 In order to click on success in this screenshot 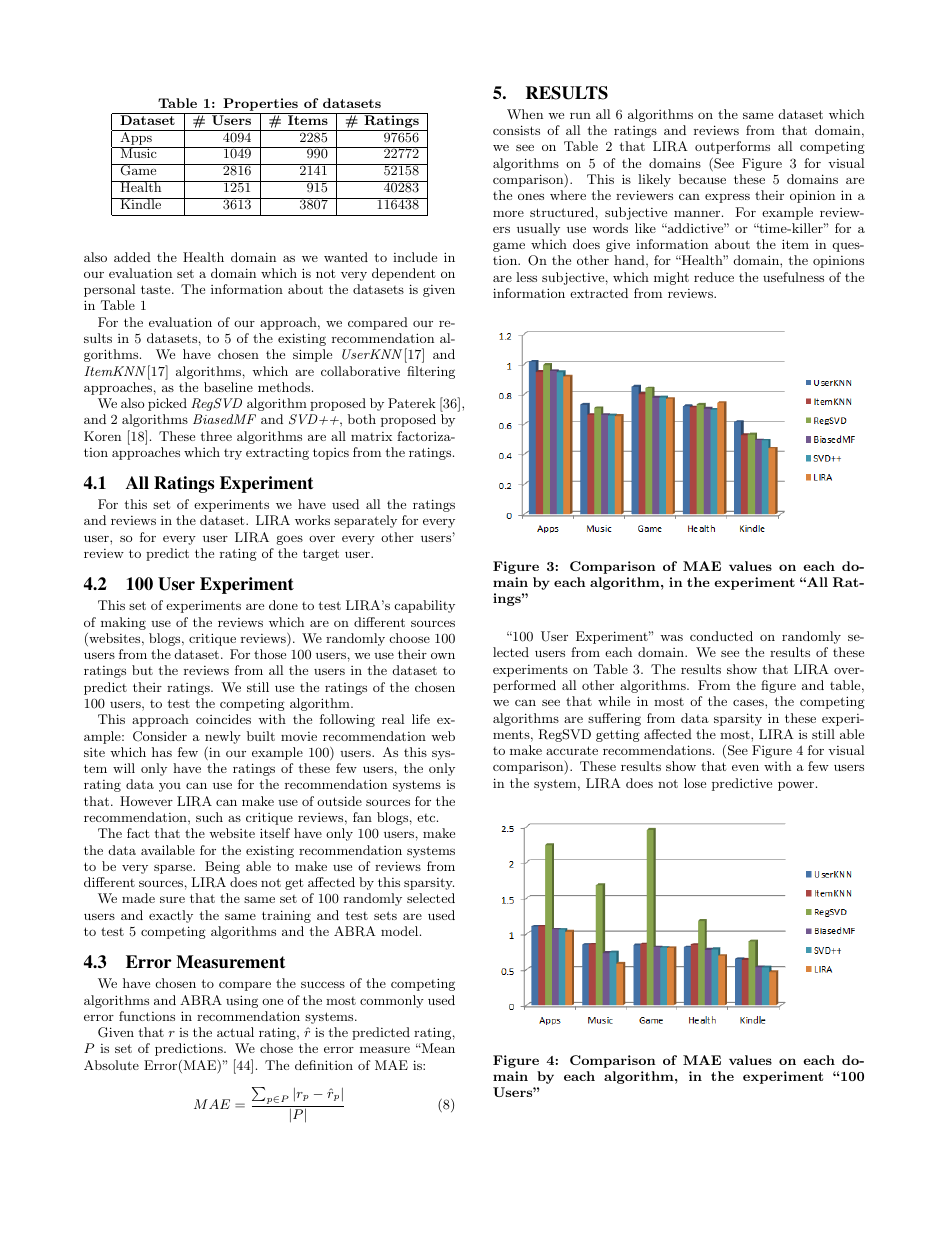, I will do `click(323, 984)`.
